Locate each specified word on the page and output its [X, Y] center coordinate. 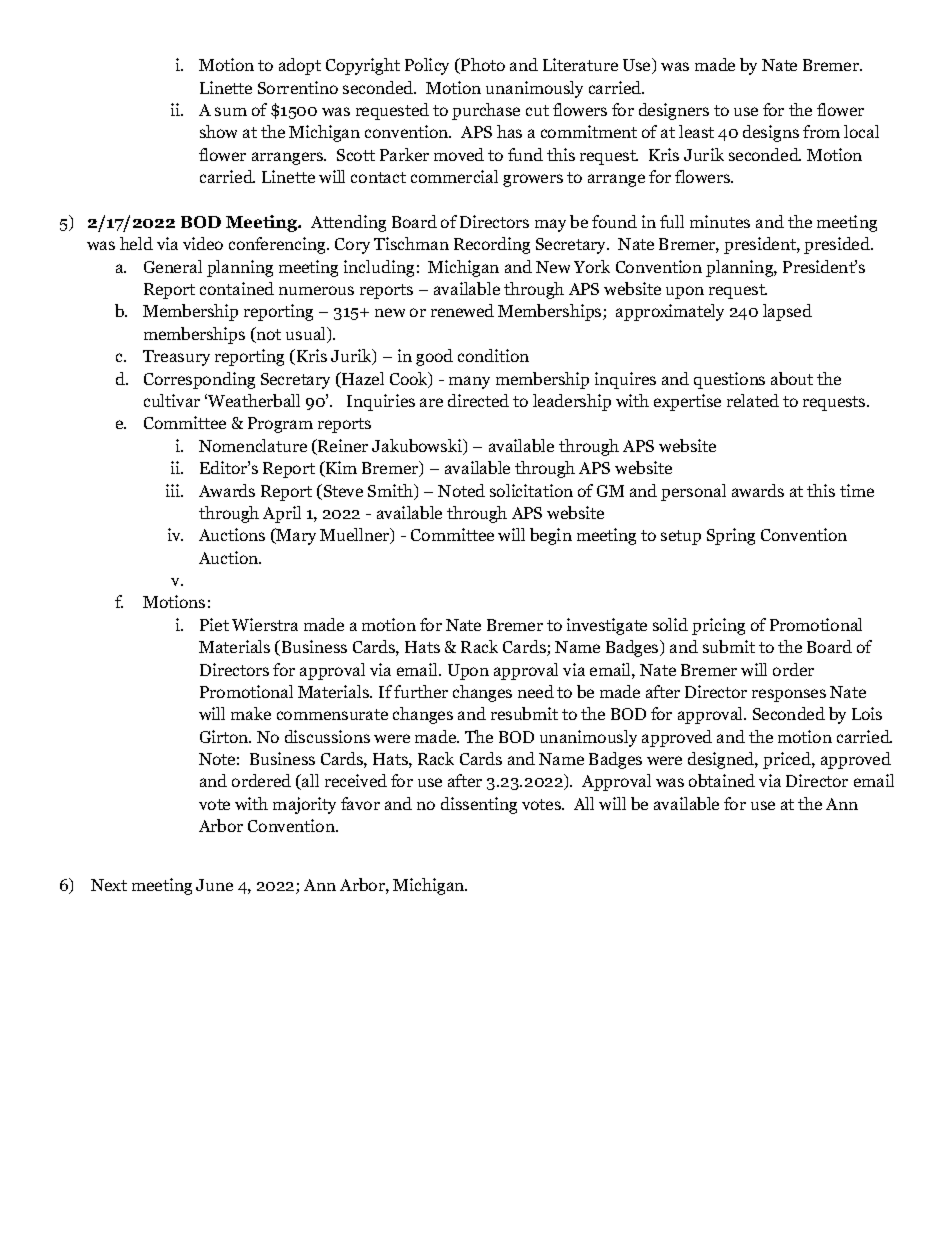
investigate [607, 626]
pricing [718, 626]
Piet [214, 624]
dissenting [479, 805]
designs [771, 133]
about [792, 378]
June [214, 885]
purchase [486, 111]
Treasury [176, 358]
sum [231, 111]
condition [493, 355]
